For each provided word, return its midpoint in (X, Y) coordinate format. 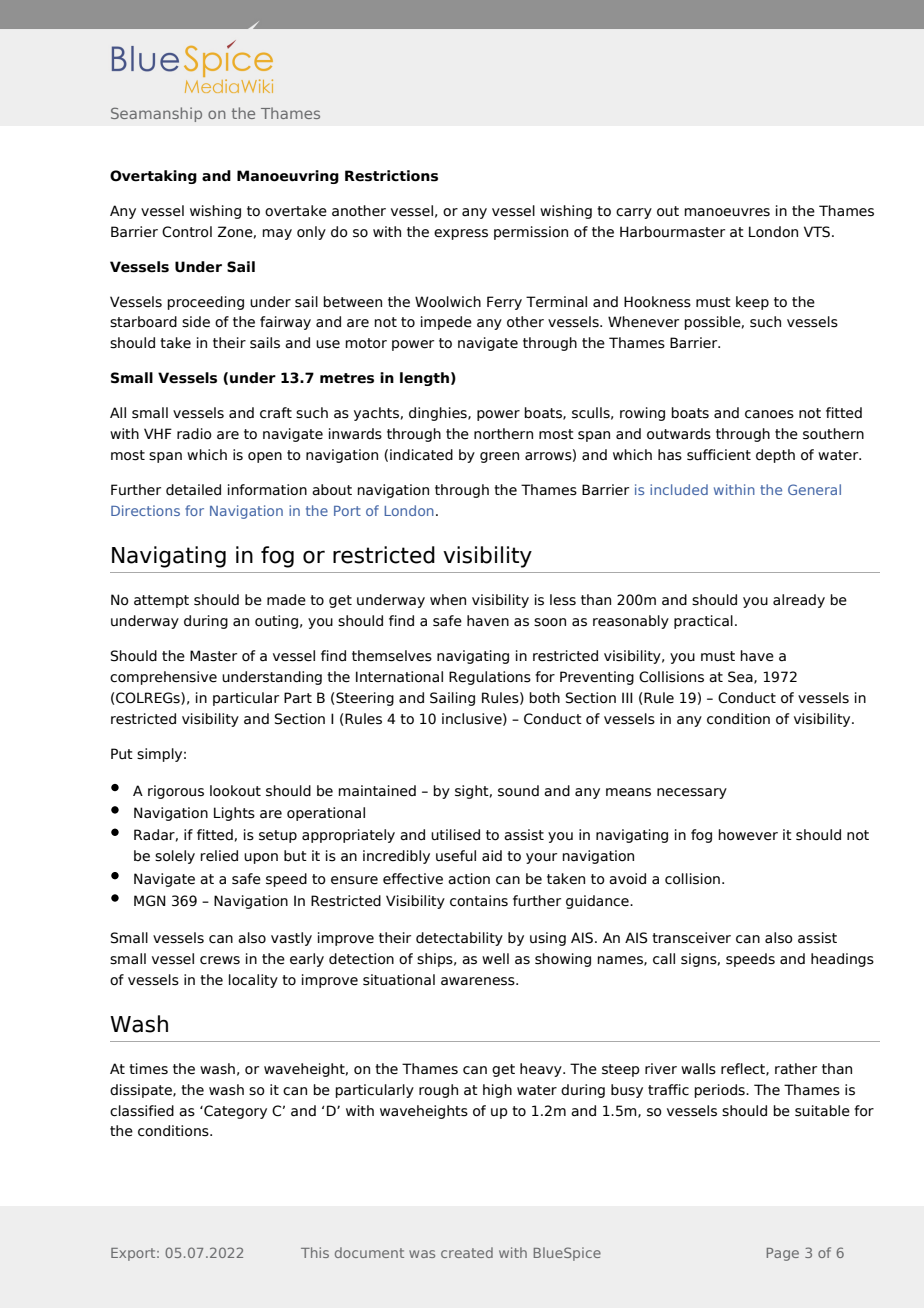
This (315, 1252)
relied (219, 856)
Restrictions (391, 176)
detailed (193, 490)
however (748, 835)
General (814, 489)
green (499, 457)
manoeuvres (727, 212)
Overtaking (153, 177)
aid (492, 855)
